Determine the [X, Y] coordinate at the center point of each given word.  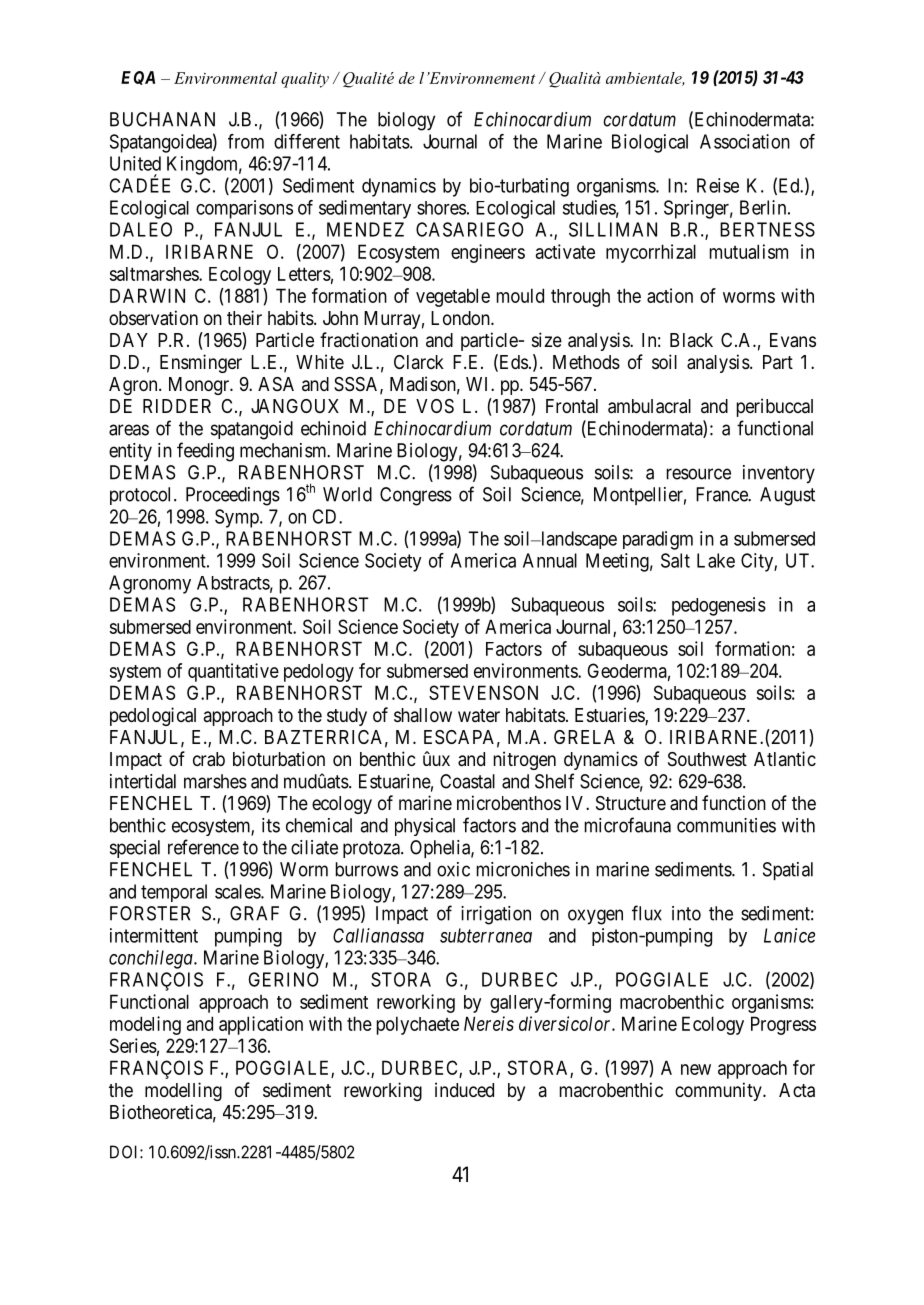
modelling [183, 1091]
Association [745, 141]
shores [441, 208]
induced [464, 1089]
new [696, 1069]
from [246, 141]
